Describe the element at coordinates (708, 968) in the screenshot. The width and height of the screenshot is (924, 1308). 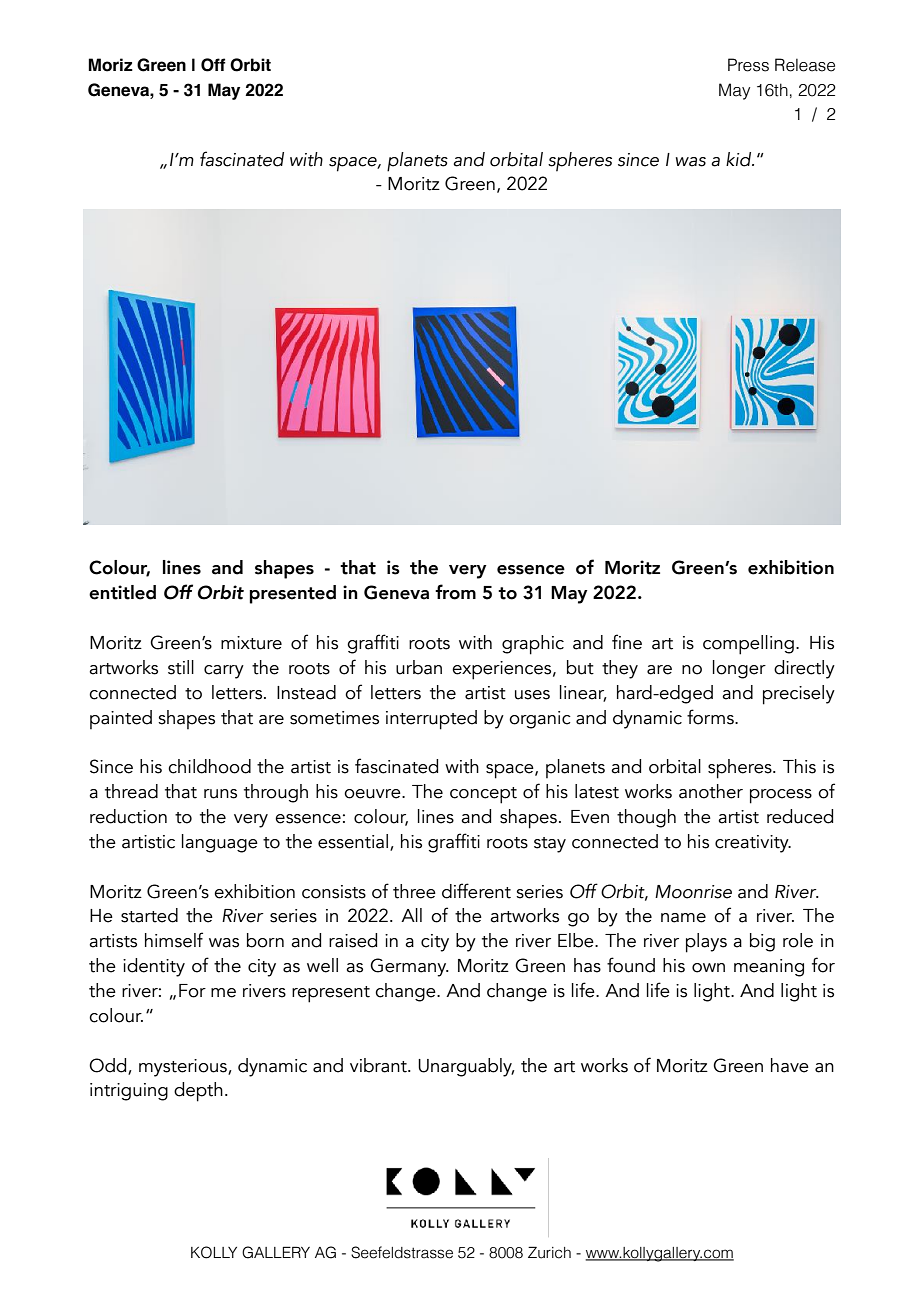
I see `own` at that location.
